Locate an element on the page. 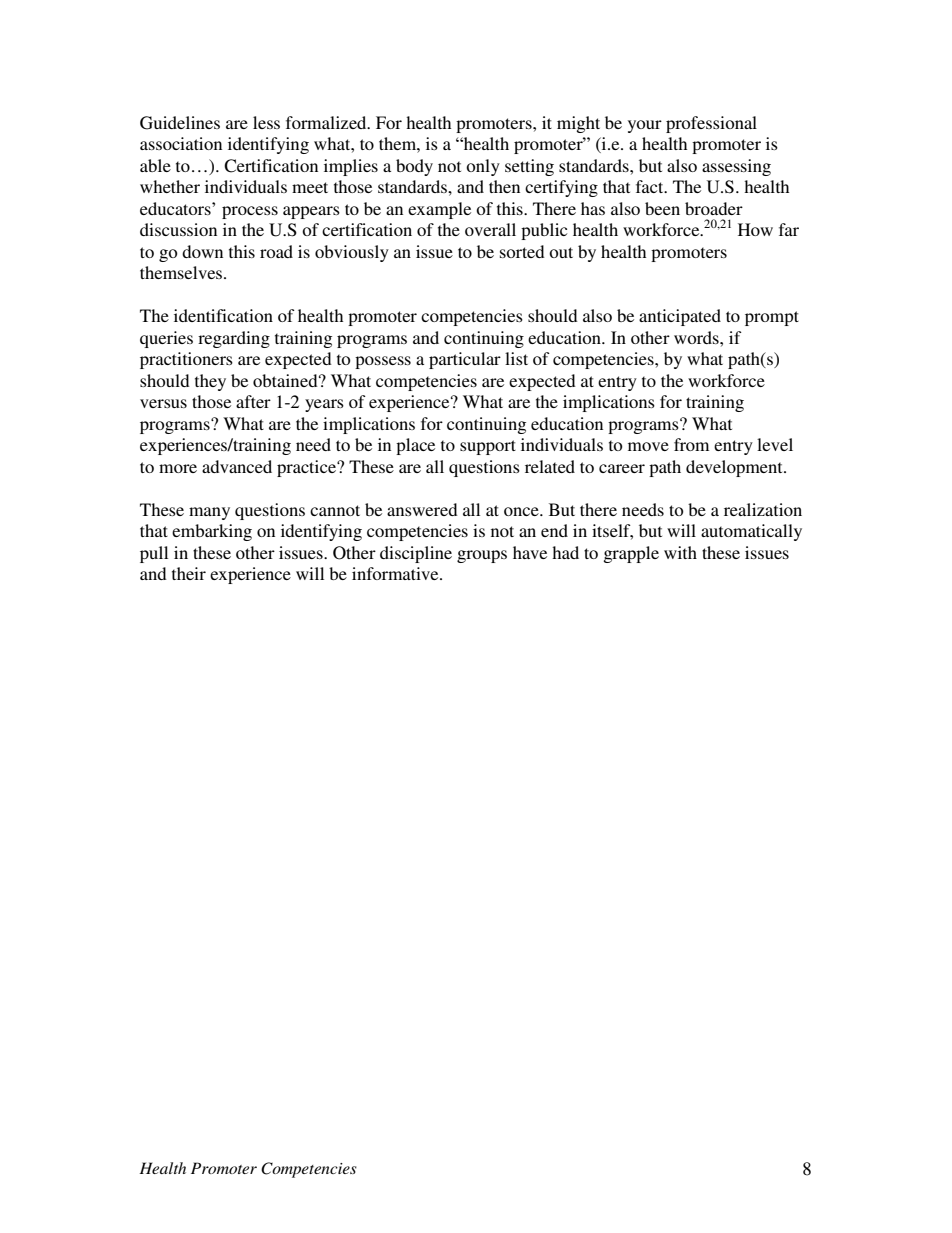  only is located at coordinates (483, 167).
